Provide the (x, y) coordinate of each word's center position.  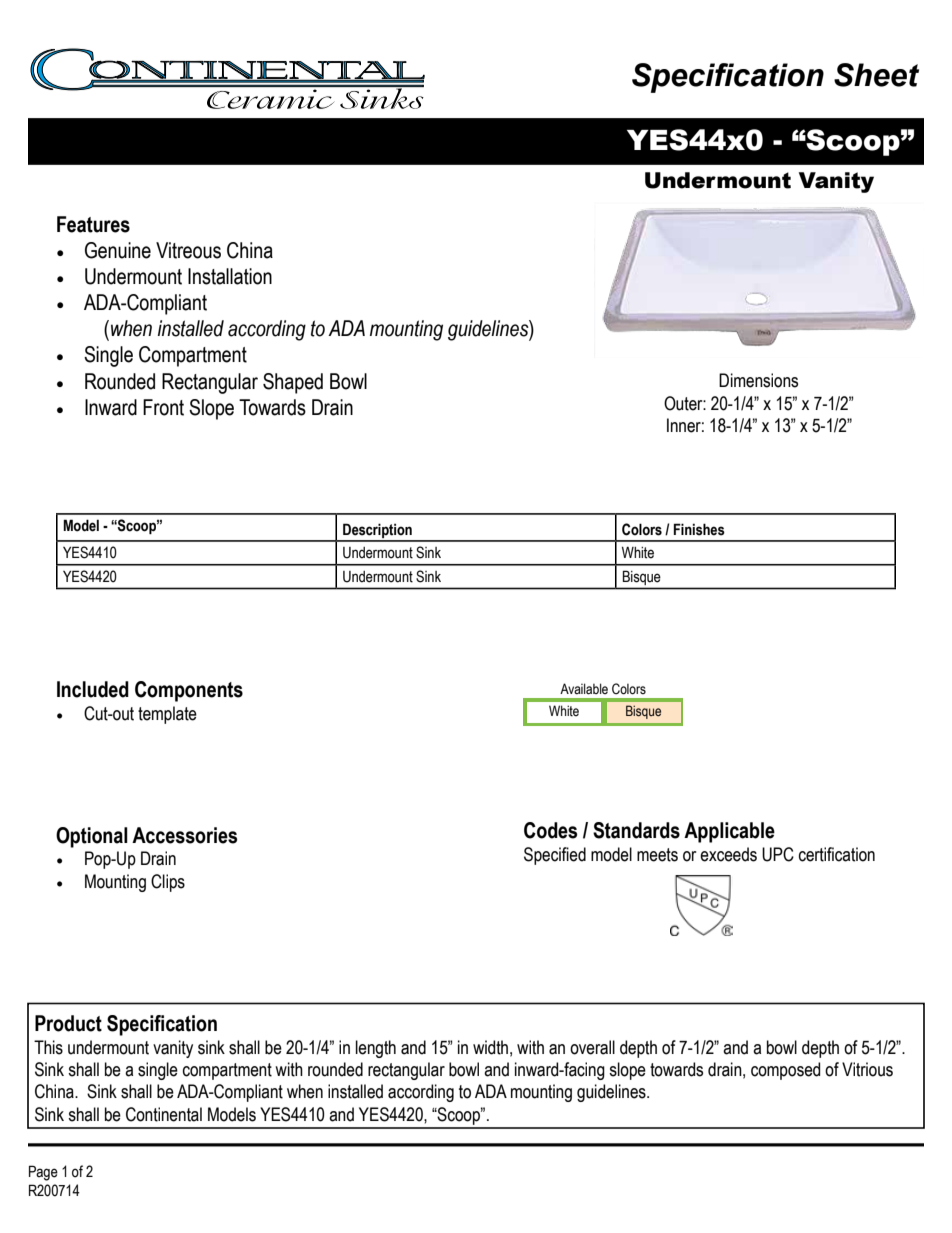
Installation (230, 276)
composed (785, 1071)
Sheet (876, 75)
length (376, 1049)
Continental (164, 1114)
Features (93, 224)
